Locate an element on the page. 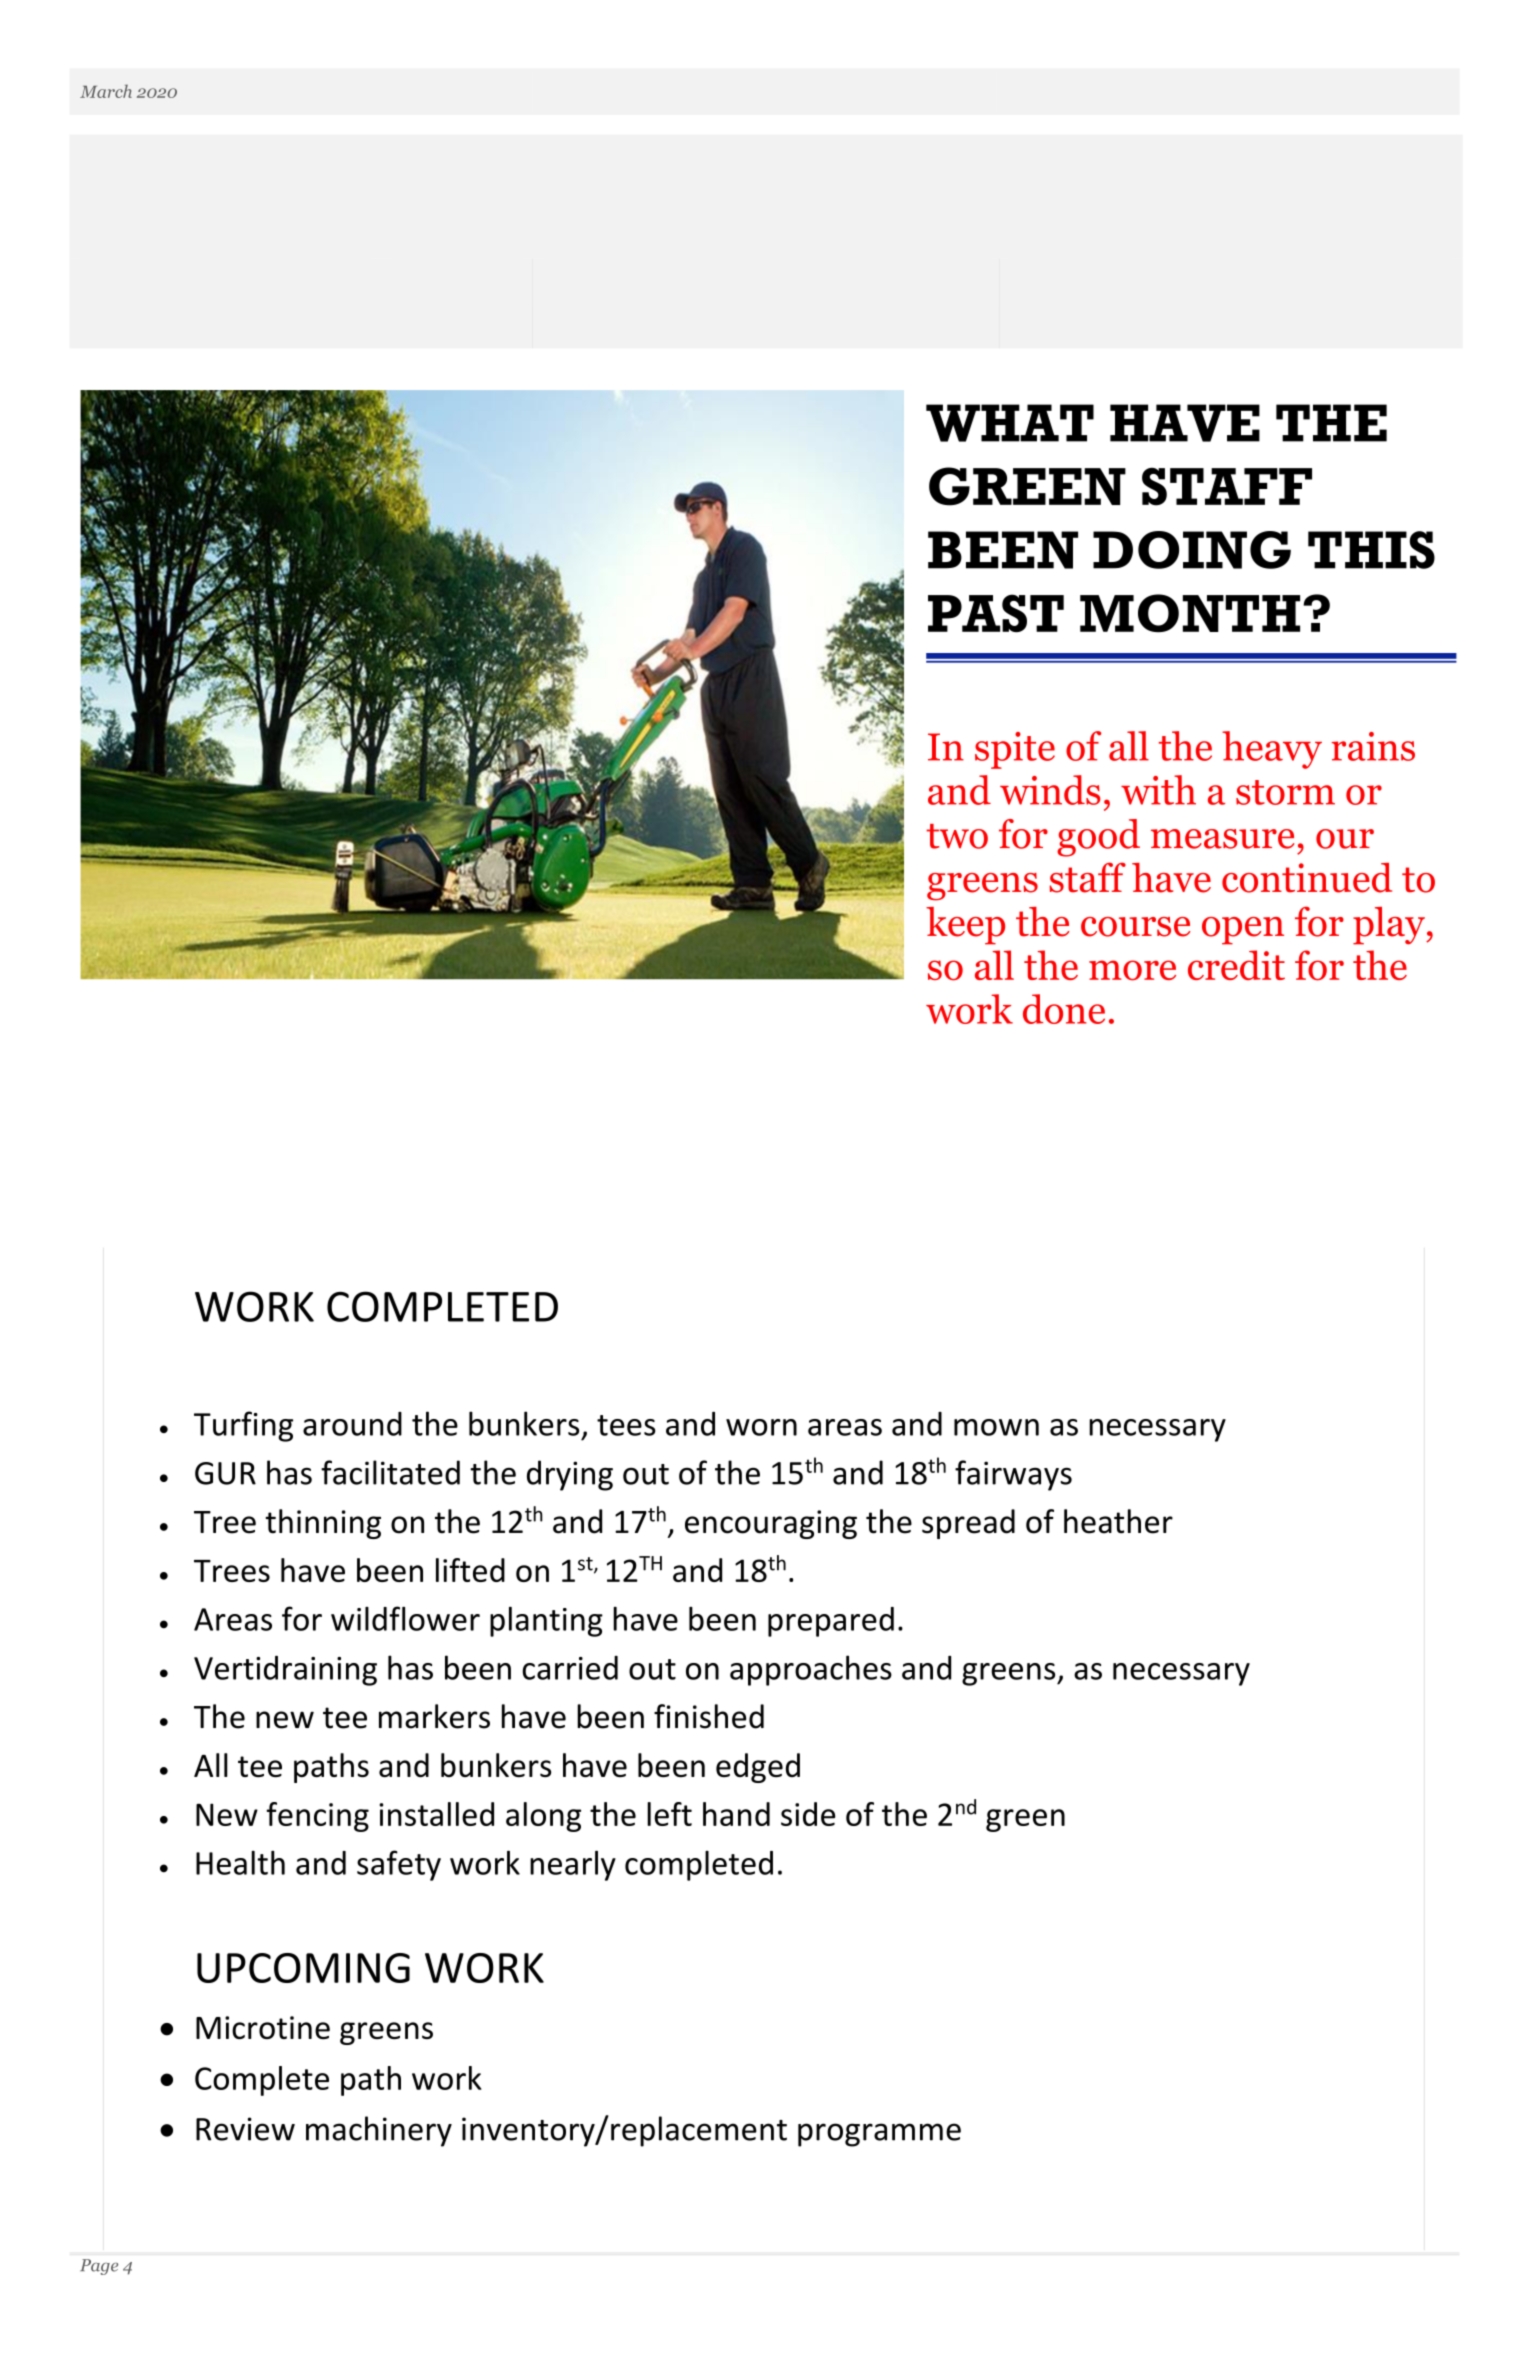  WHAT is located at coordinates (1010, 423).
